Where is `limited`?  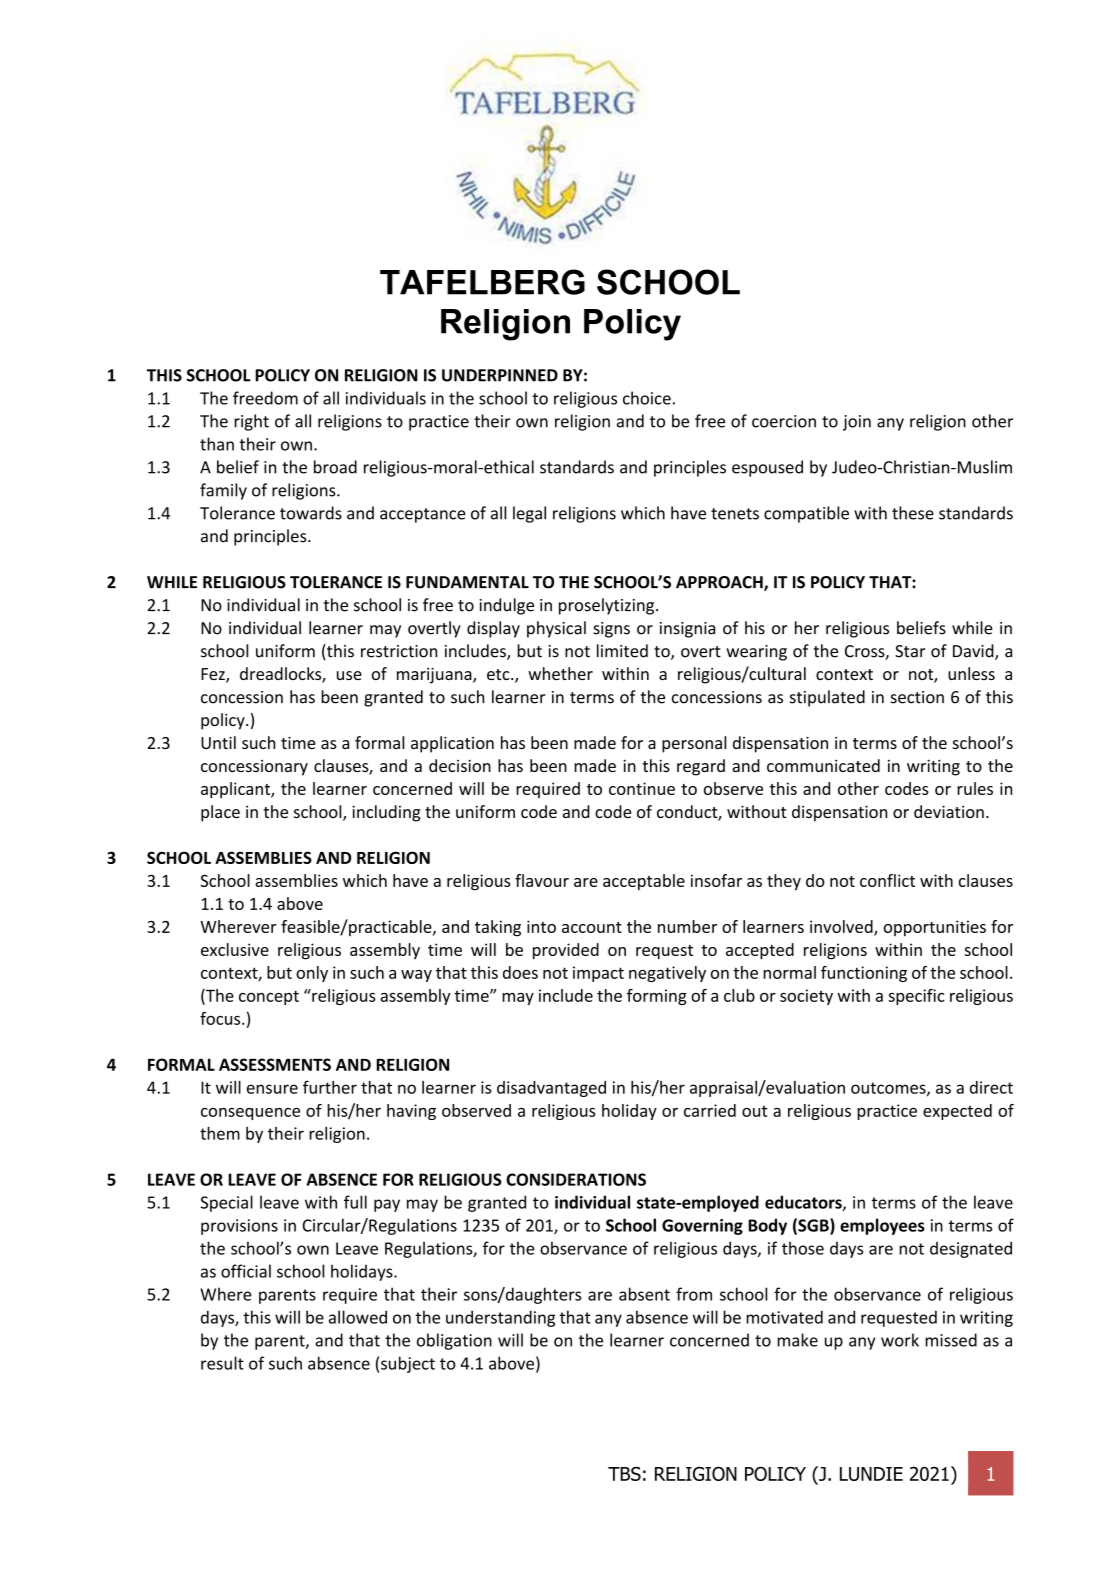
limited is located at coordinates (622, 651).
